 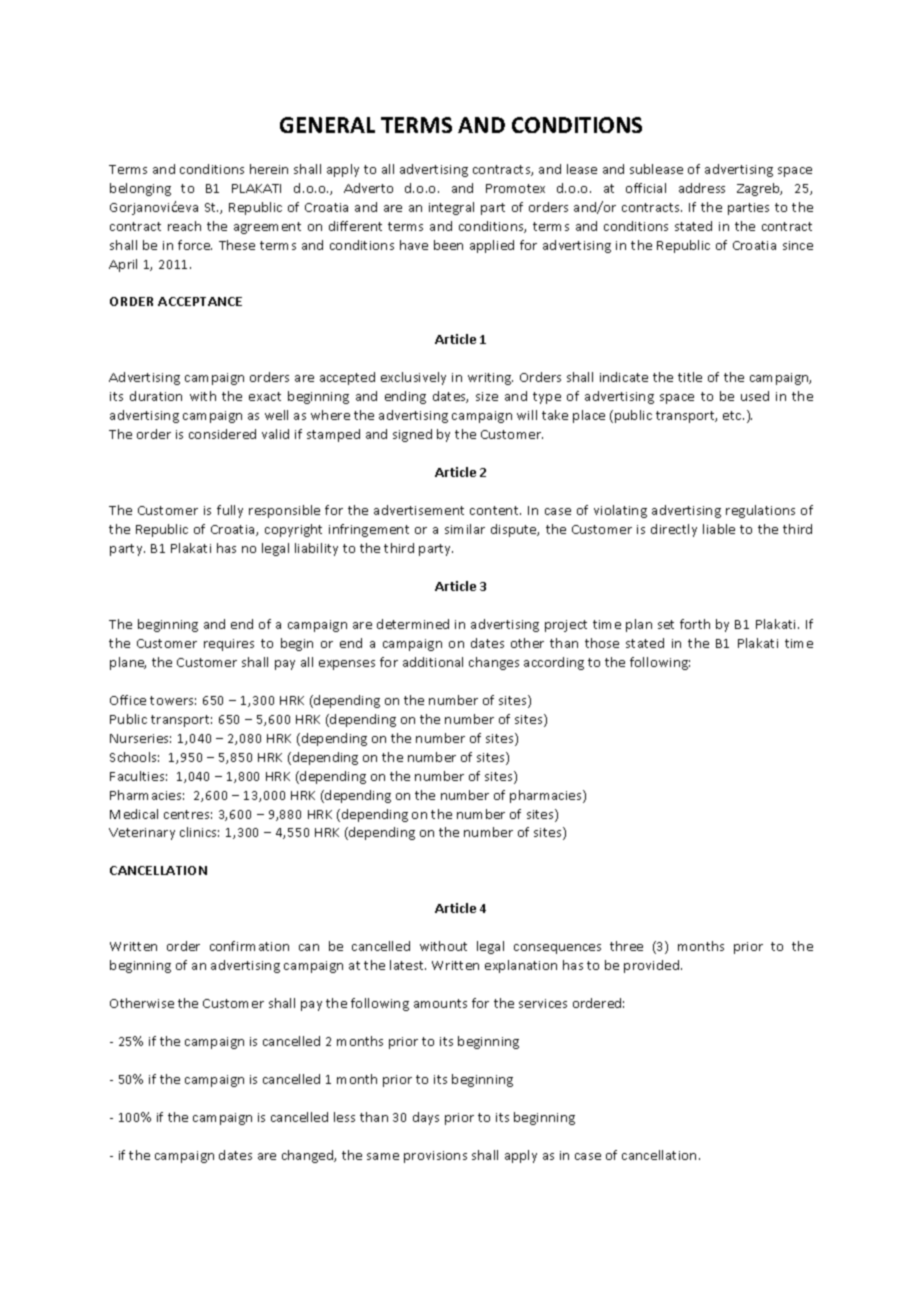 I want to click on regulations, so click(x=760, y=511).
